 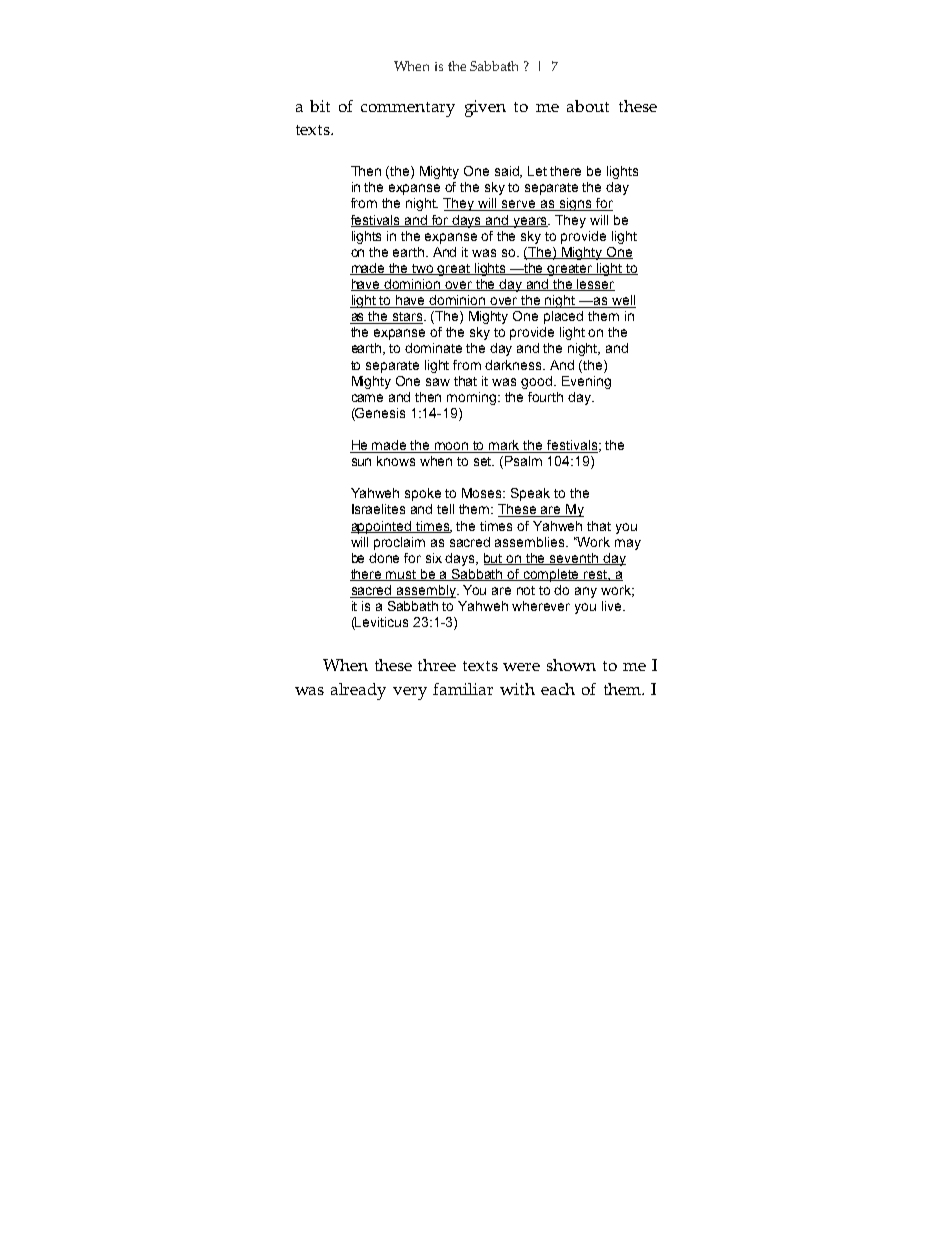 I want to click on lesser, so click(x=595, y=285).
